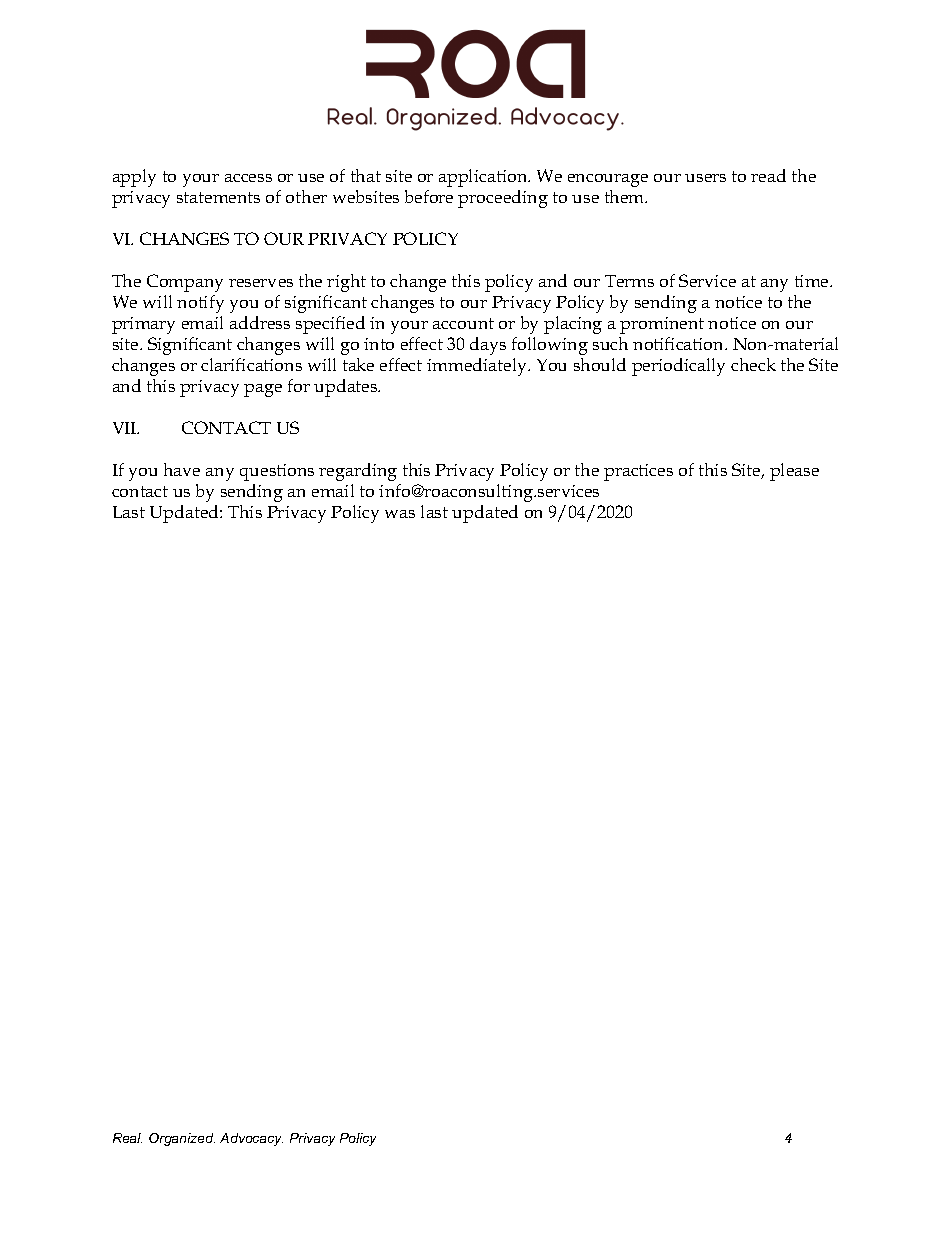 The width and height of the document is (952, 1233). I want to click on was, so click(400, 514).
